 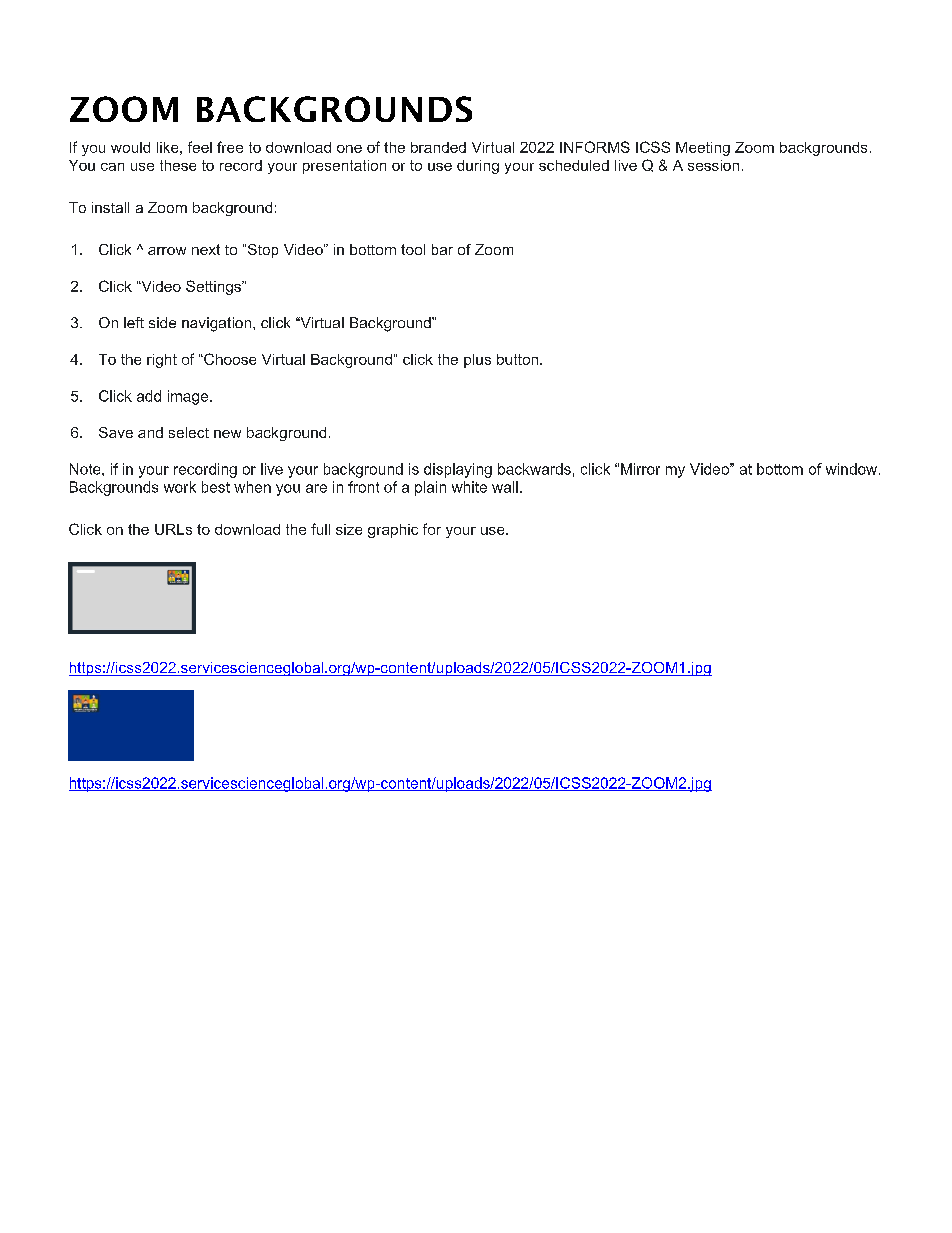 I want to click on these, so click(x=178, y=165).
